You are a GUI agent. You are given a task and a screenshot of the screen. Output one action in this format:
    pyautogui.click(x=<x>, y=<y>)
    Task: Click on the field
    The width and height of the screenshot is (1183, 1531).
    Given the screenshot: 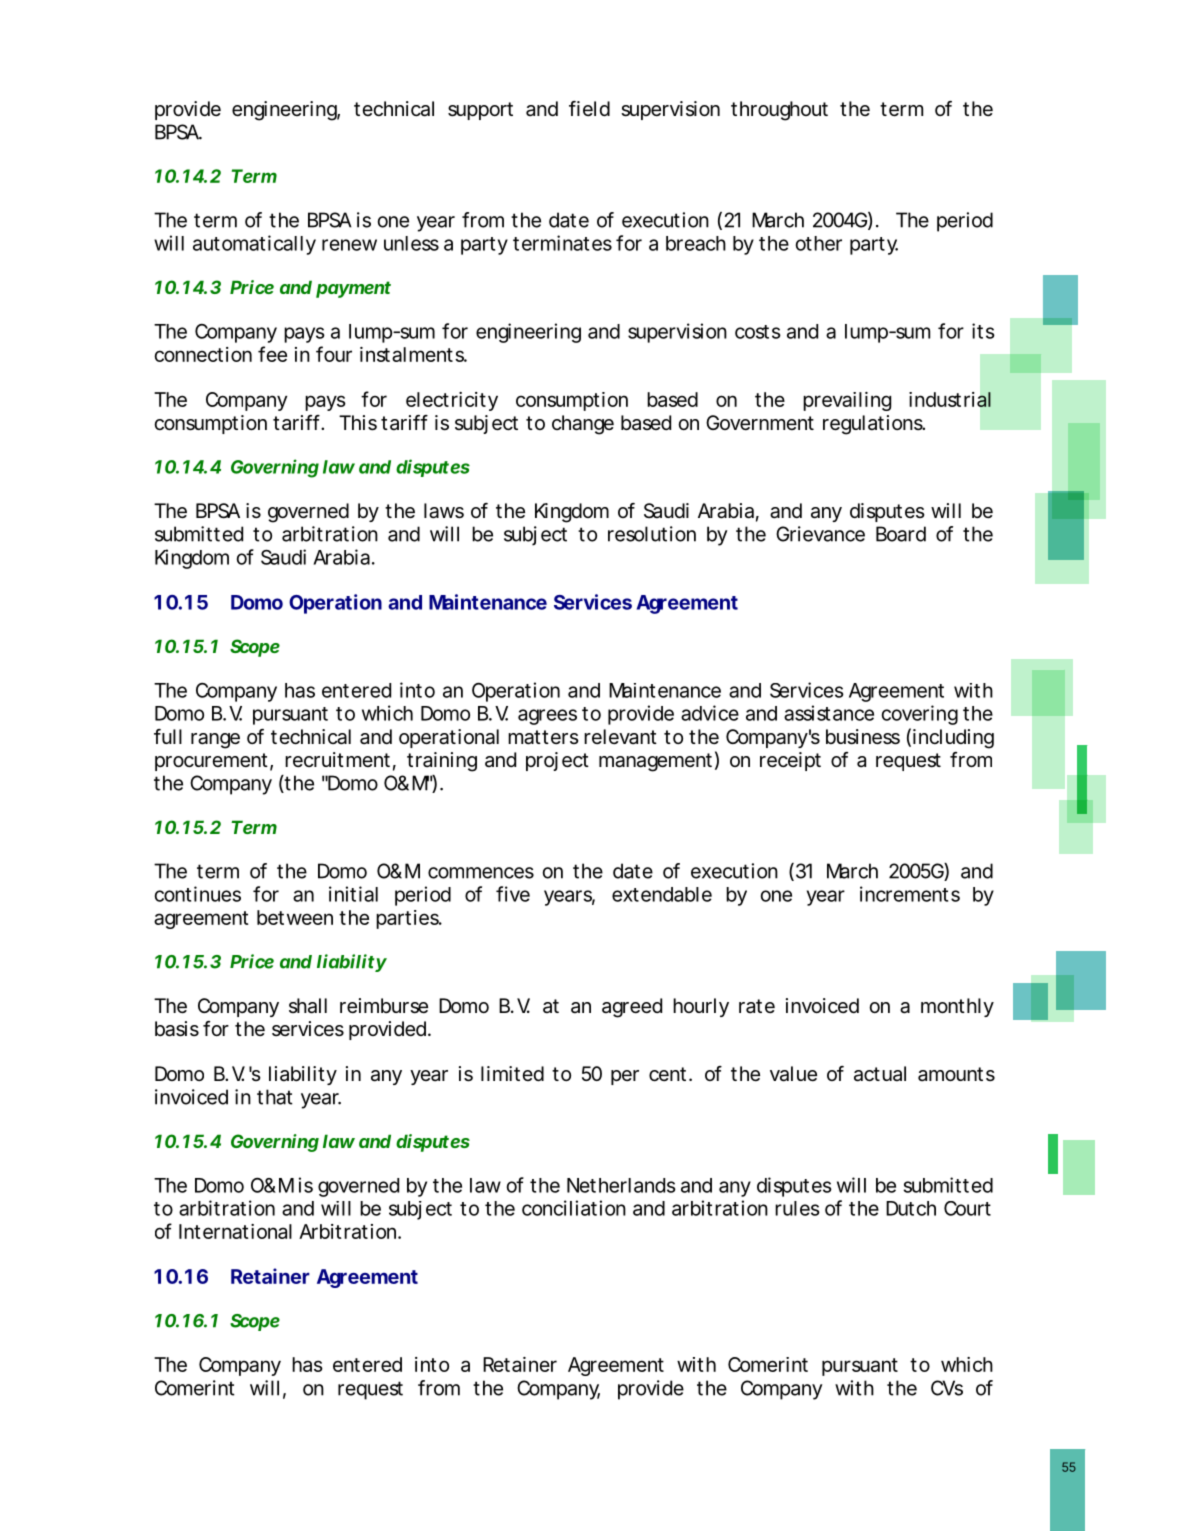 What is the action you would take?
    pyautogui.click(x=589, y=108)
